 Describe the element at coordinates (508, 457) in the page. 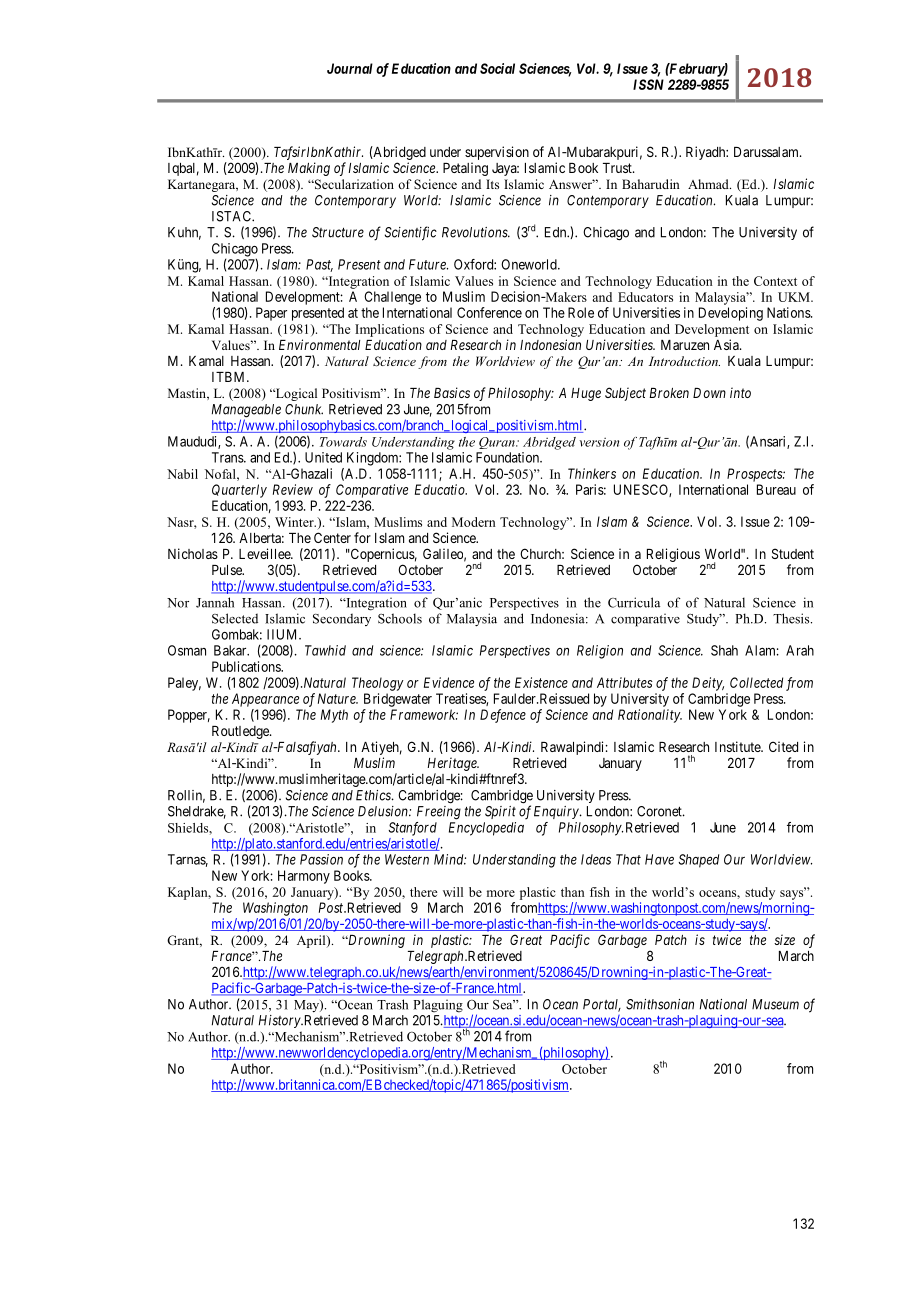

I see `Foundation` at that location.
